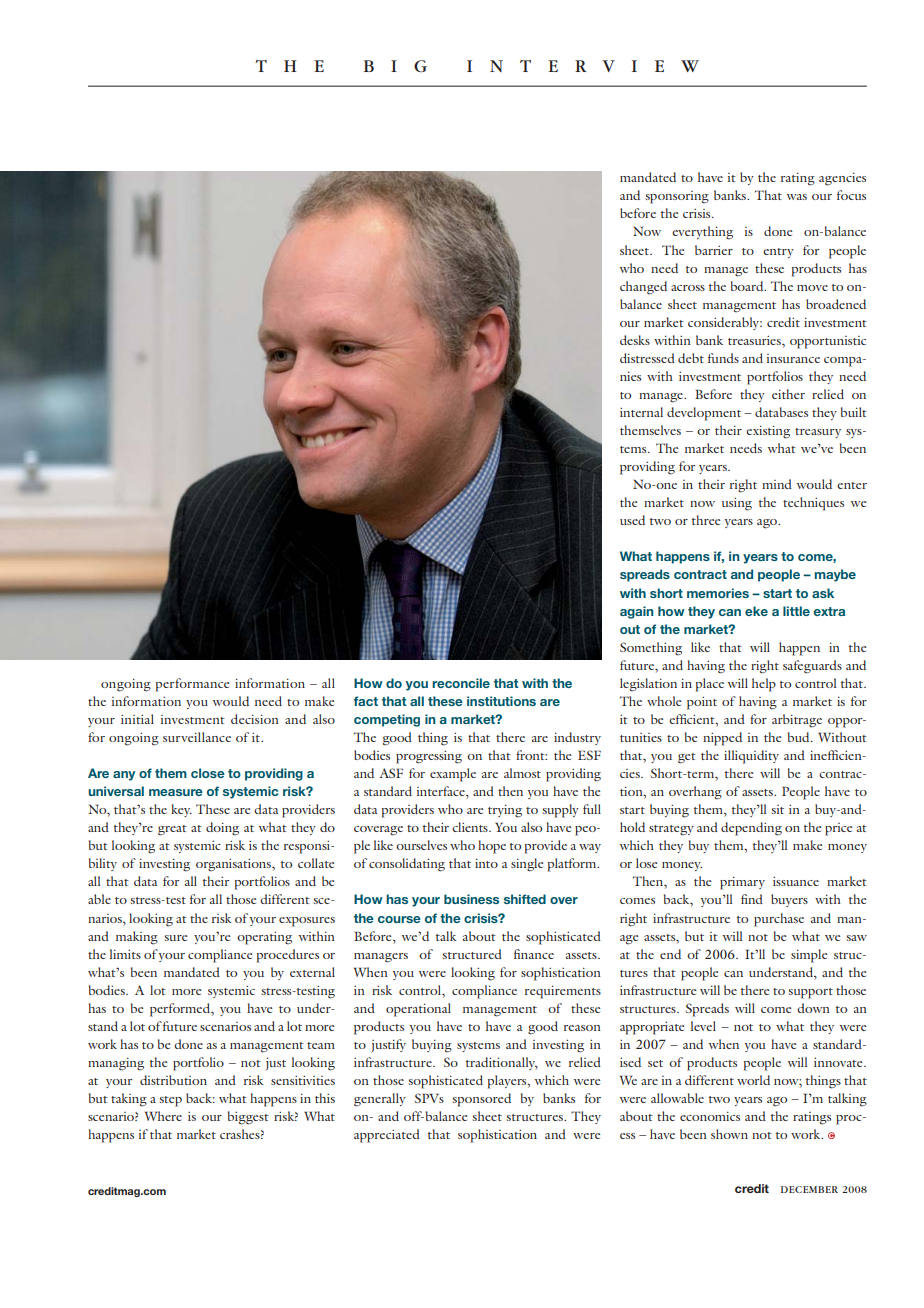  What do you see at coordinates (729, 1134) in the page?
I see `shown` at bounding box center [729, 1134].
